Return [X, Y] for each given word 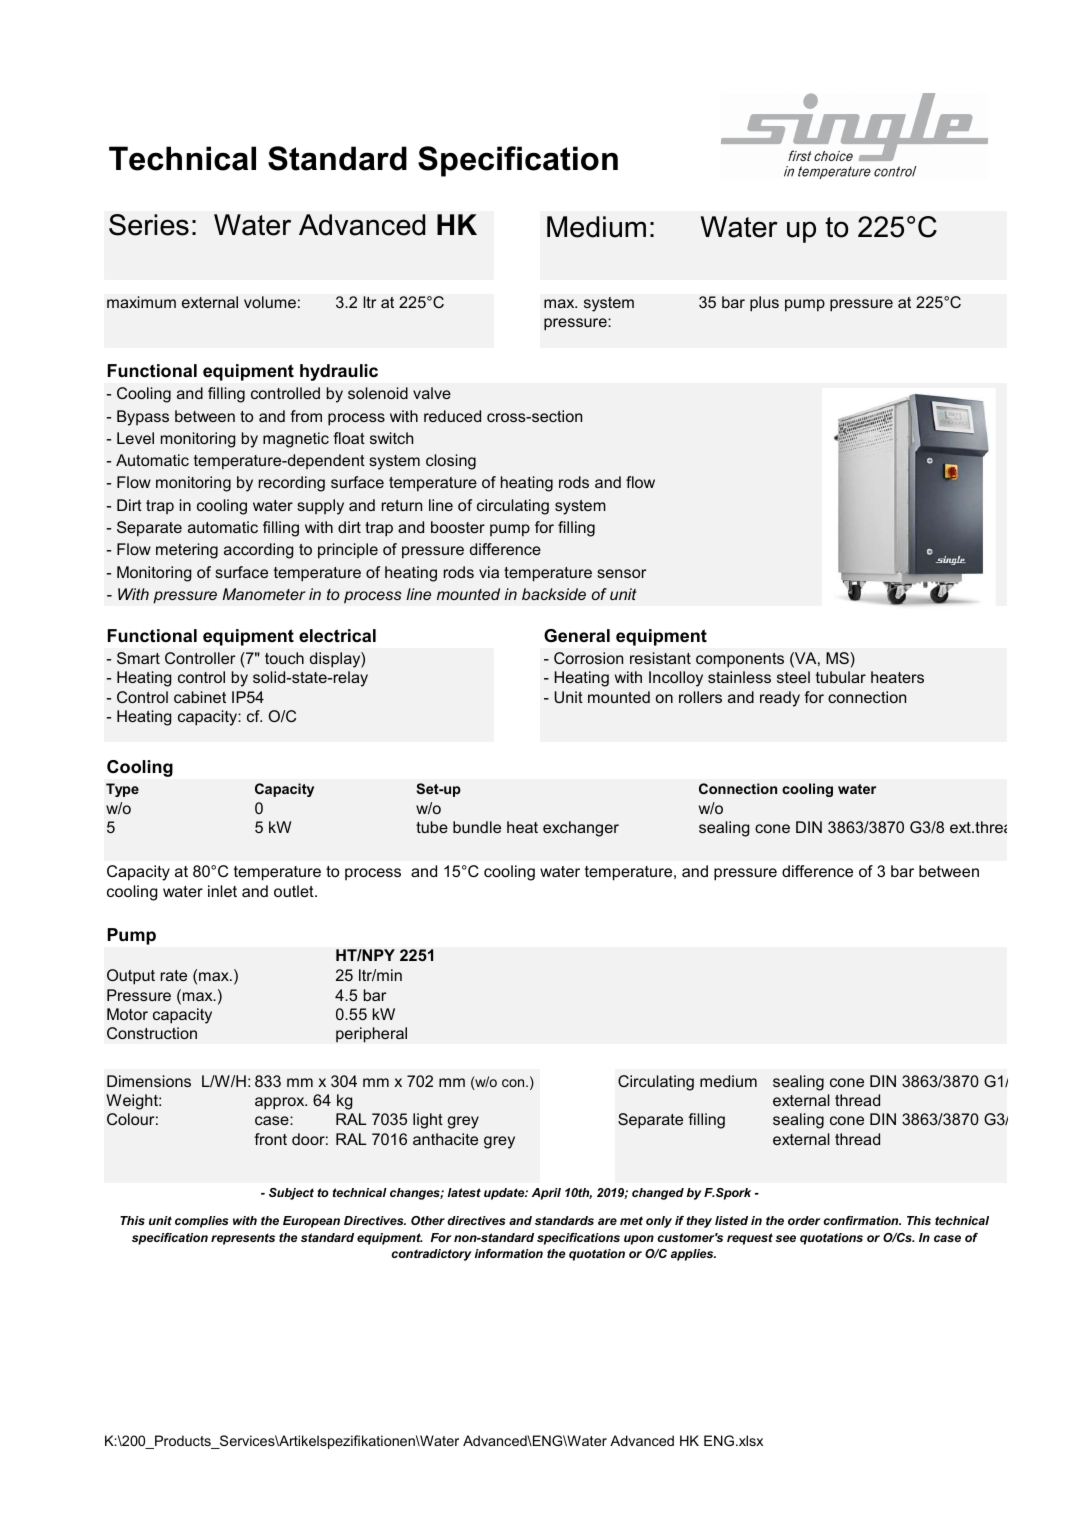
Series [149, 225]
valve [432, 393]
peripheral [371, 1035]
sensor [621, 573]
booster [458, 527]
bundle [477, 827]
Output [131, 977]
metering [187, 551]
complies [202, 1222]
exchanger [581, 829]
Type [122, 790]
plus [764, 304]
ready [780, 699]
